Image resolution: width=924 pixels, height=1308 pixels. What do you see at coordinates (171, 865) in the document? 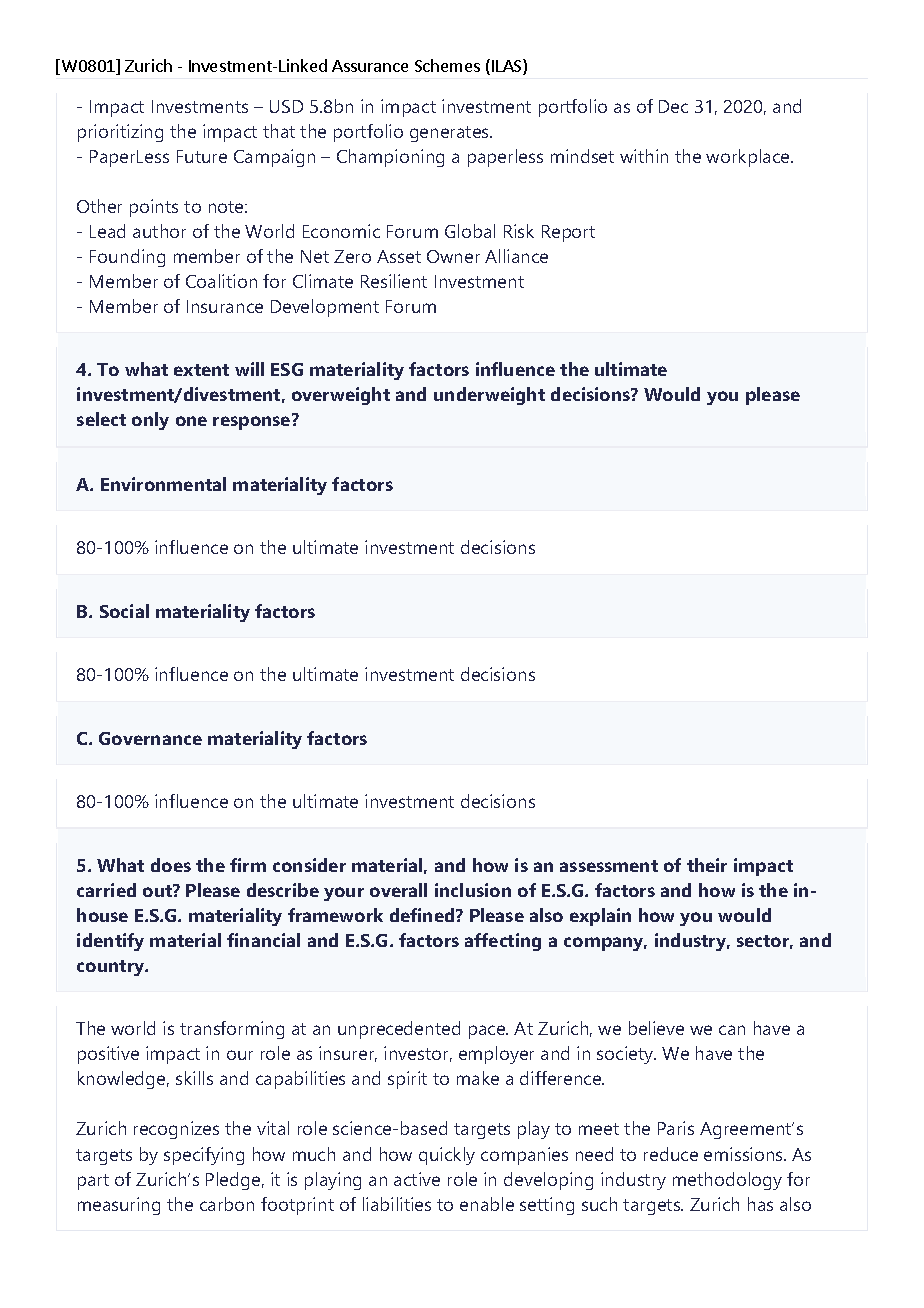
I see `does` at bounding box center [171, 865].
